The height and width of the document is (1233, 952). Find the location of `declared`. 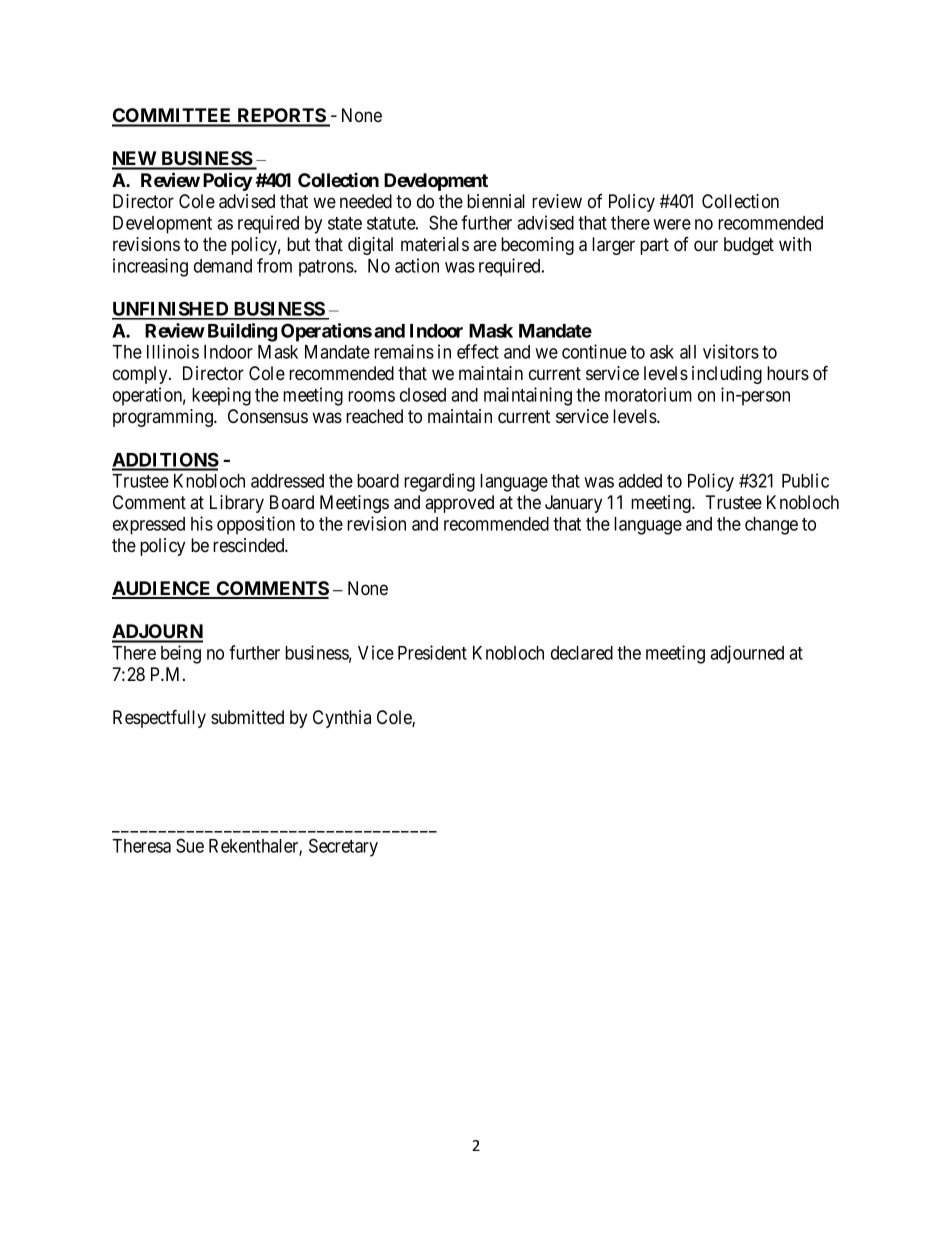

declared is located at coordinates (582, 653).
